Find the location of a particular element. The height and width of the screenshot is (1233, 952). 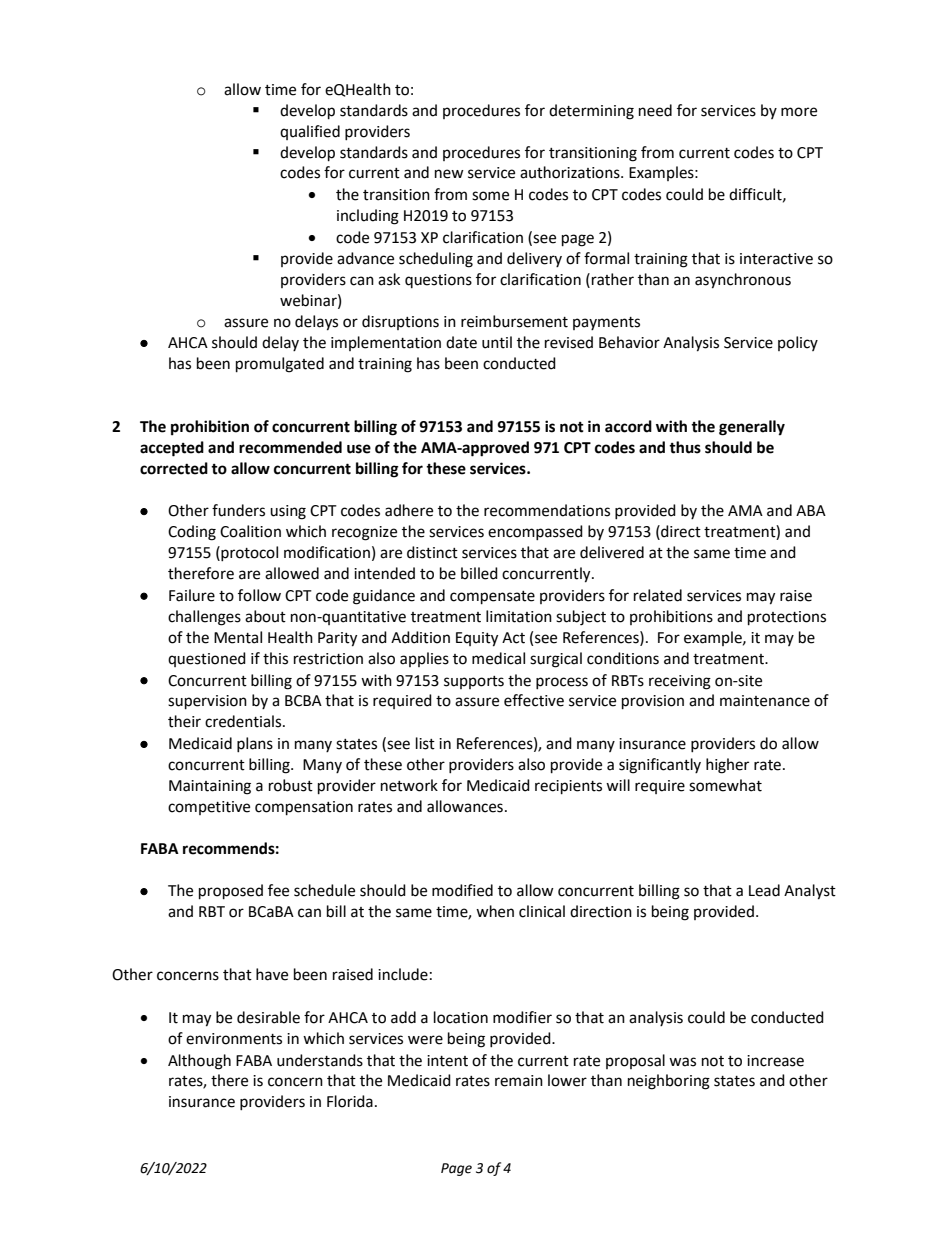

thus is located at coordinates (685, 447).
